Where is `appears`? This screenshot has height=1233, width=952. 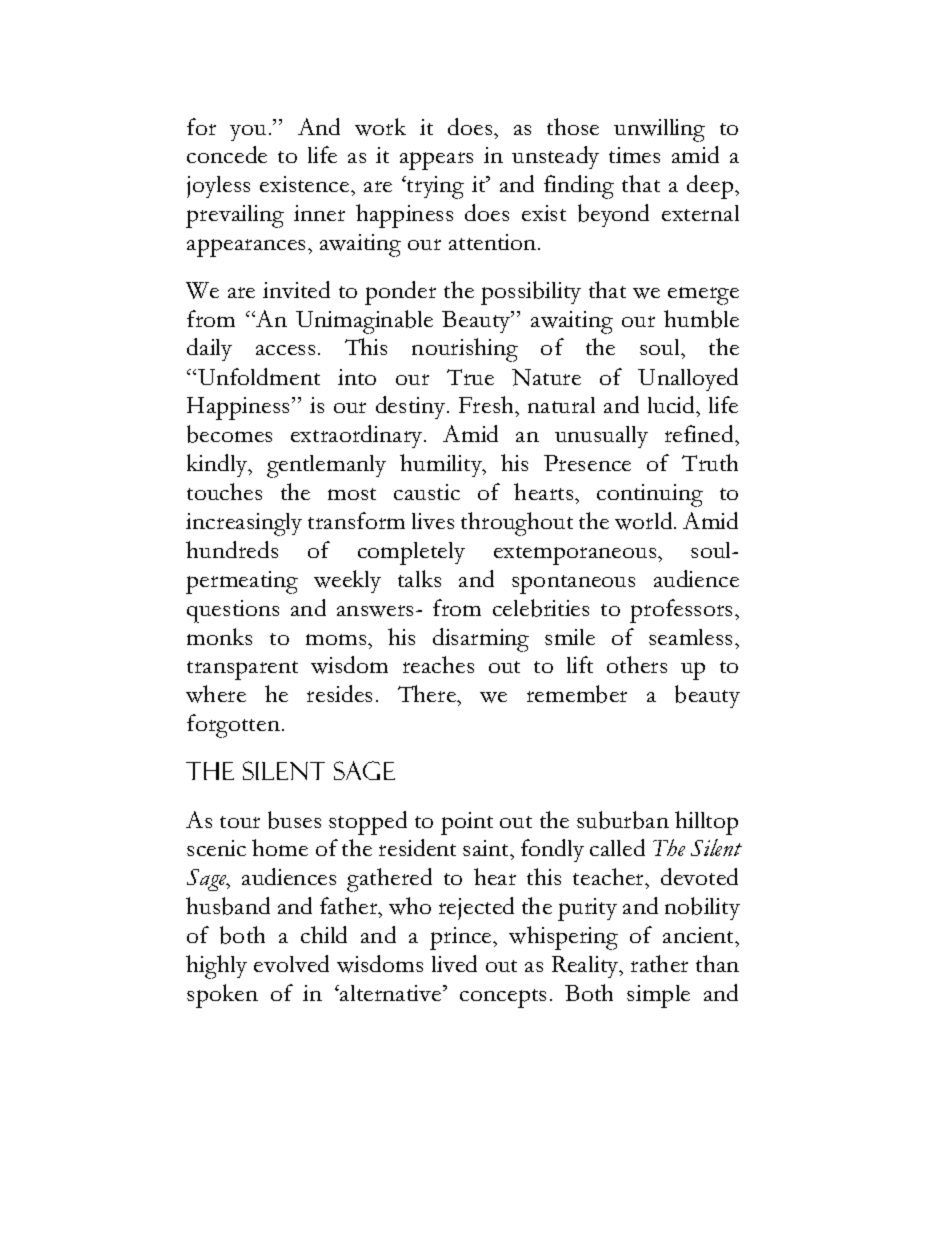 appears is located at coordinates (436, 161).
